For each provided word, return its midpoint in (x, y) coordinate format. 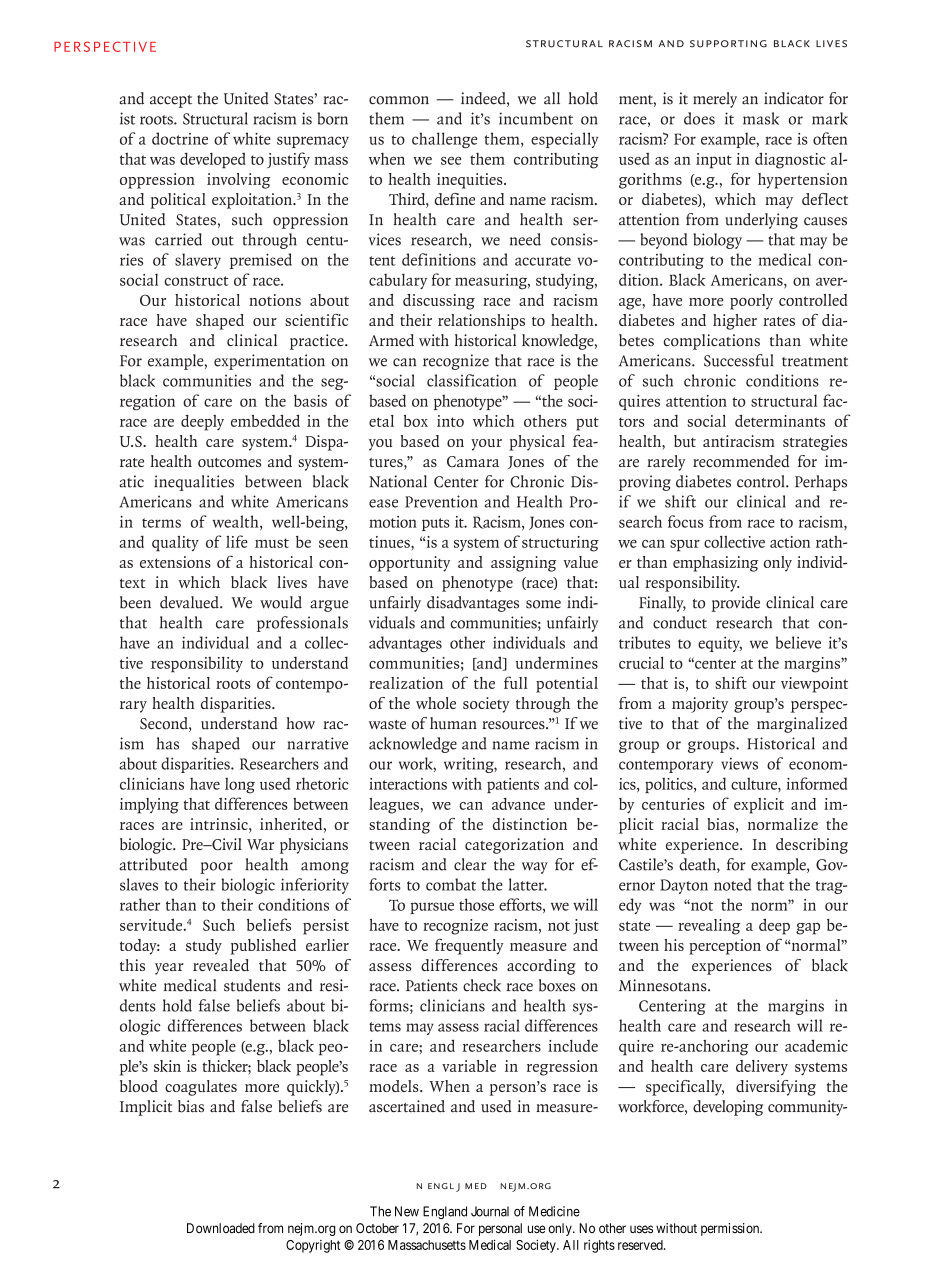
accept (171, 101)
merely (715, 100)
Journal (490, 1211)
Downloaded (221, 1228)
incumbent (536, 118)
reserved (641, 1245)
